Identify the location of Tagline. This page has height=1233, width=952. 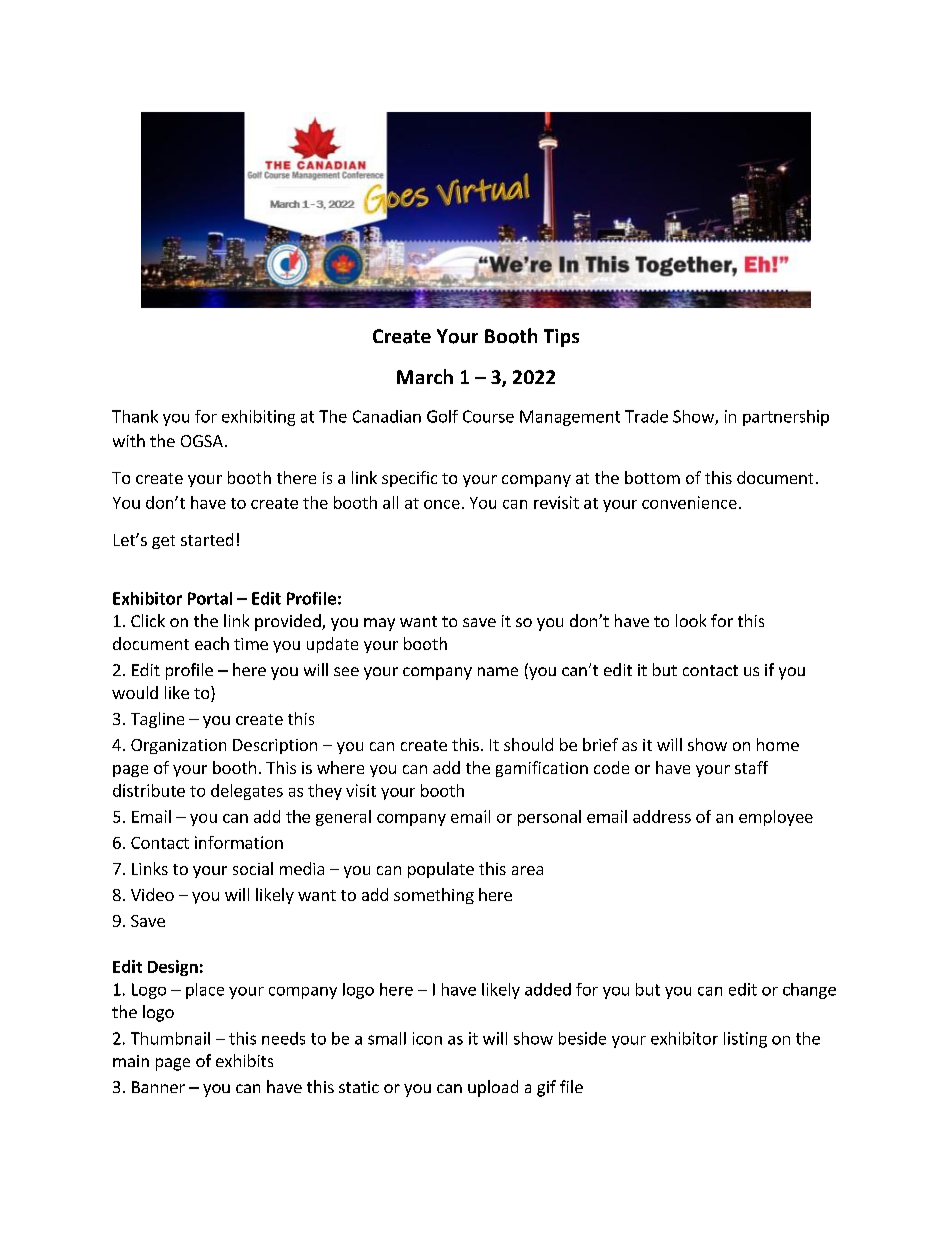
(157, 720).
